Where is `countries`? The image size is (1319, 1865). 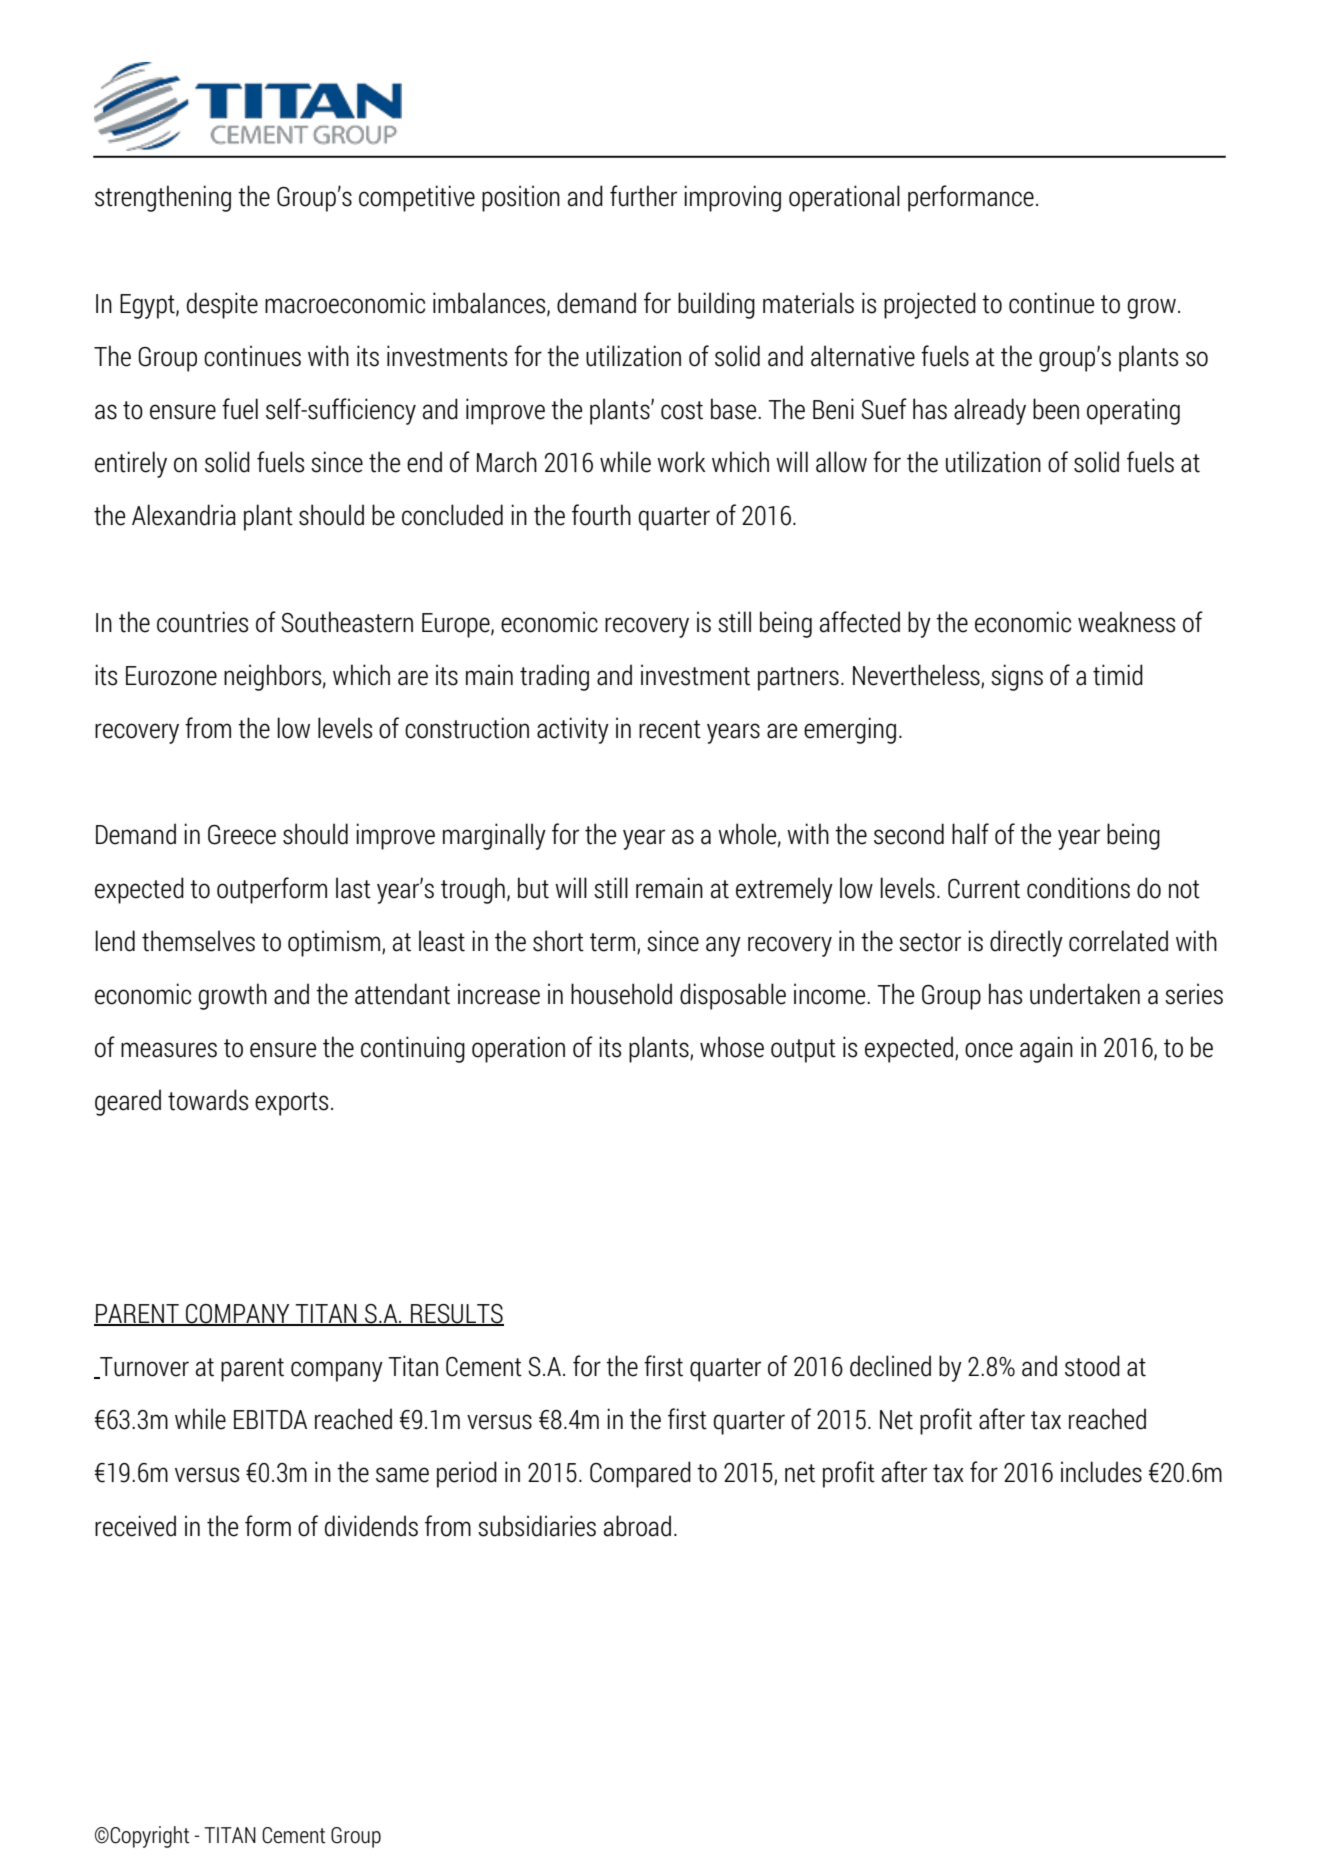 countries is located at coordinates (202, 622).
